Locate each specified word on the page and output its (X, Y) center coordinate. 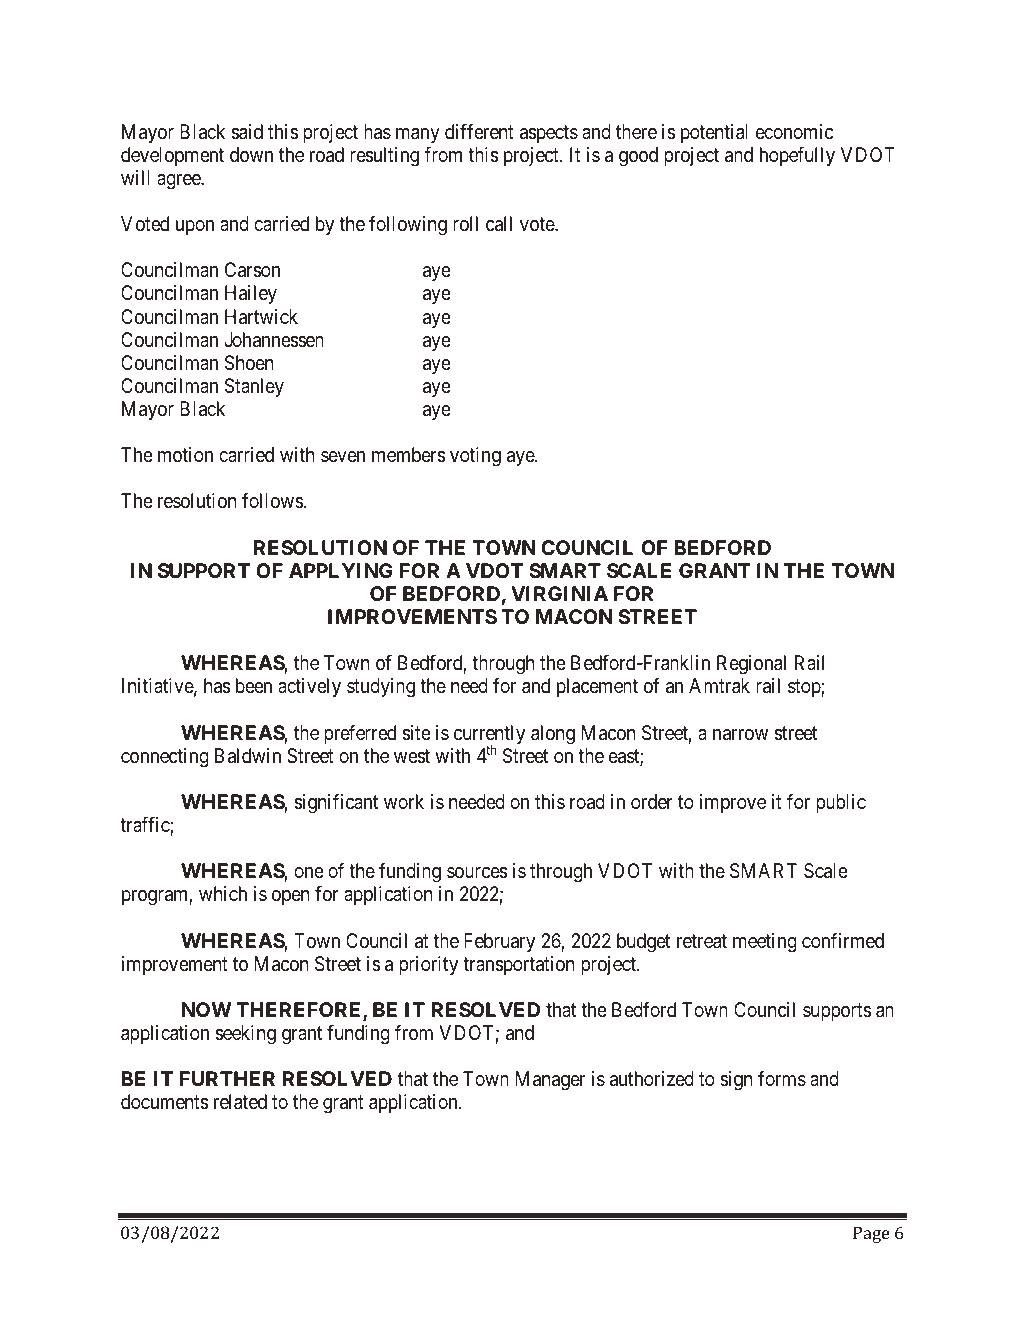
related (240, 1102)
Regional (751, 665)
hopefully (797, 156)
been (254, 685)
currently (489, 736)
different (479, 131)
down (251, 154)
